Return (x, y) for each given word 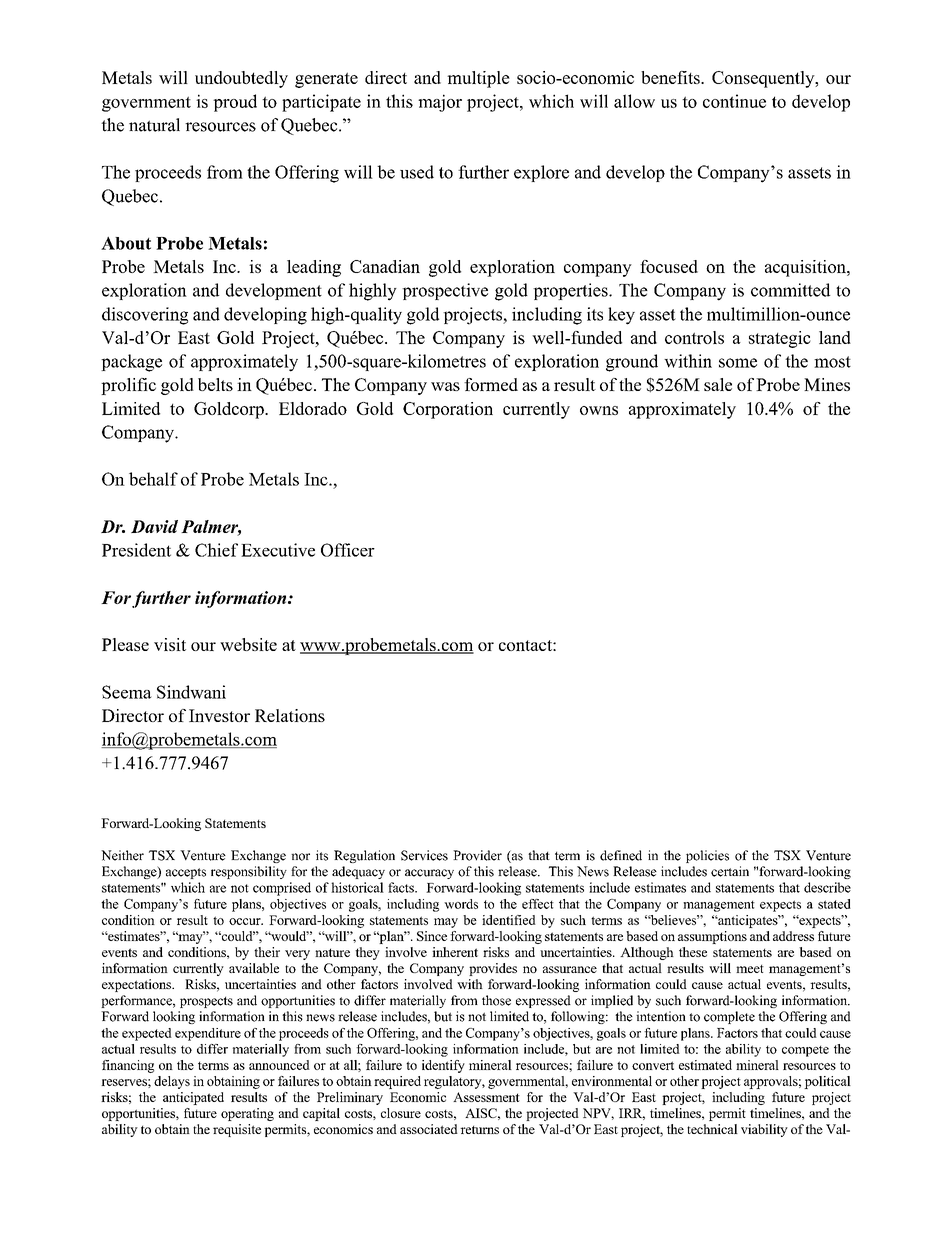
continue (734, 101)
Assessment (486, 1097)
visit (170, 644)
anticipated (193, 1098)
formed (491, 384)
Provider (477, 855)
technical (712, 1129)
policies (707, 856)
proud (235, 103)
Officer (348, 550)
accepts (186, 873)
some (738, 363)
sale (718, 384)
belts (215, 384)
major (440, 103)
